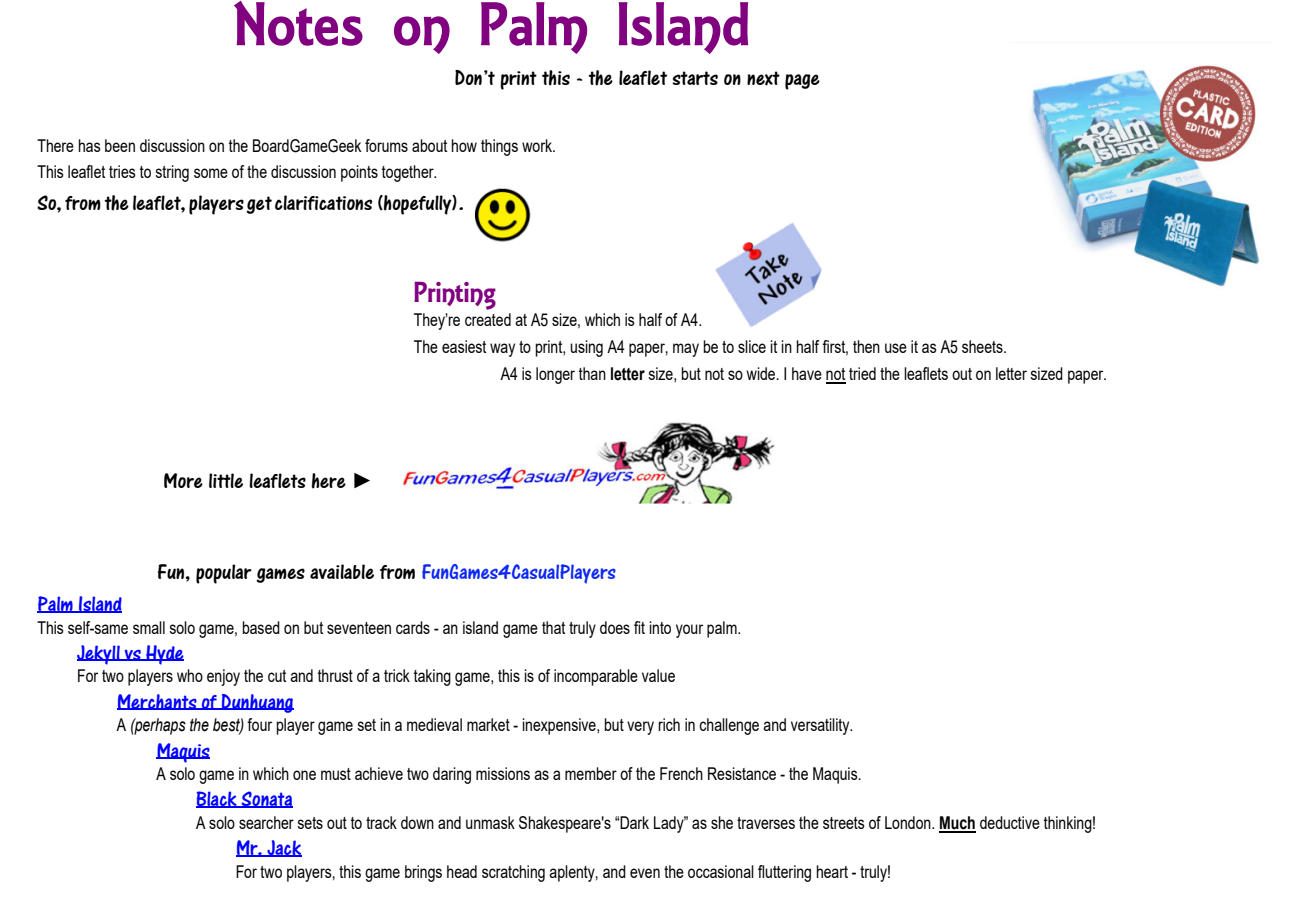  What do you see at coordinates (866, 346) in the document?
I see `then` at bounding box center [866, 346].
